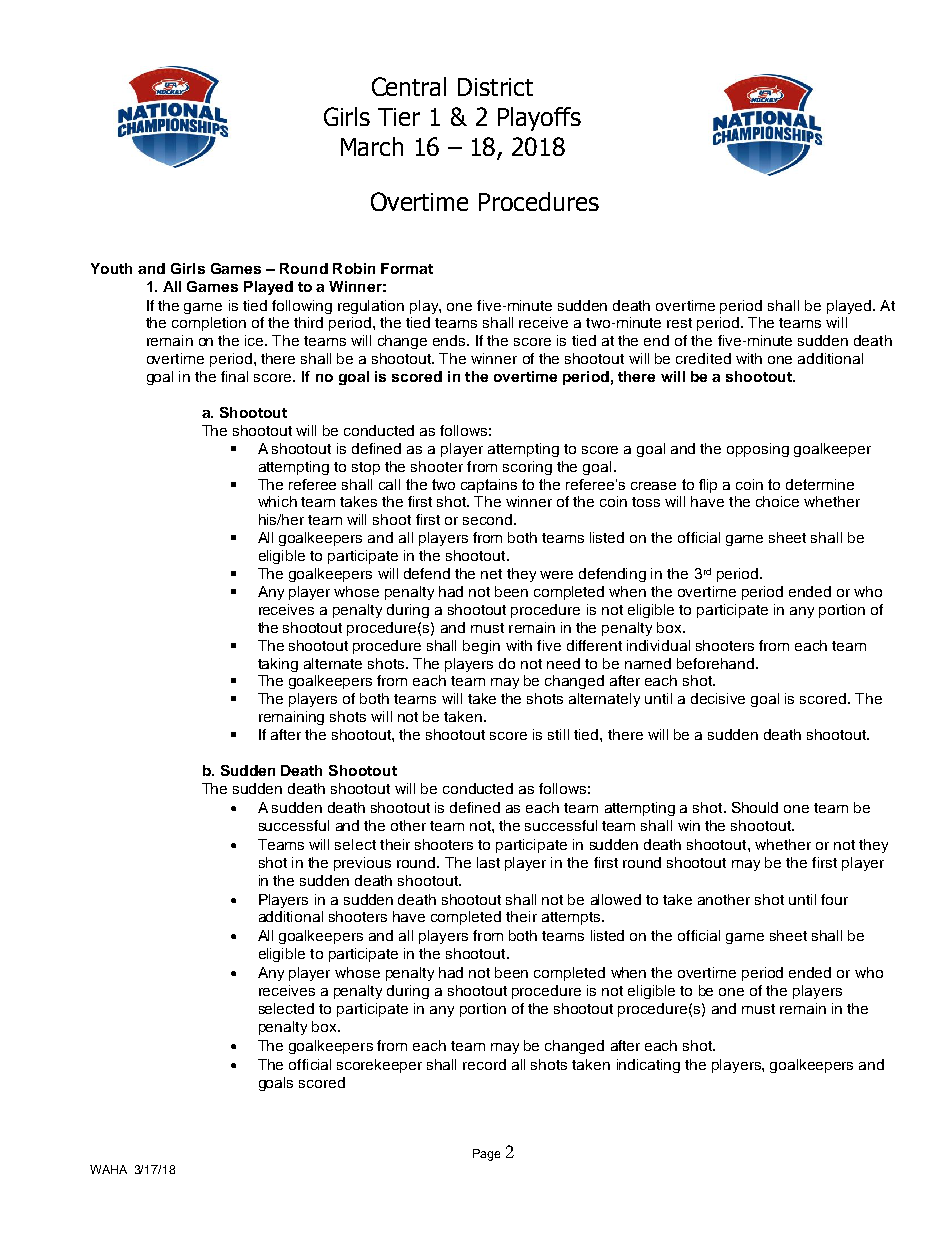  What do you see at coordinates (755, 807) in the screenshot?
I see `Should` at bounding box center [755, 807].
